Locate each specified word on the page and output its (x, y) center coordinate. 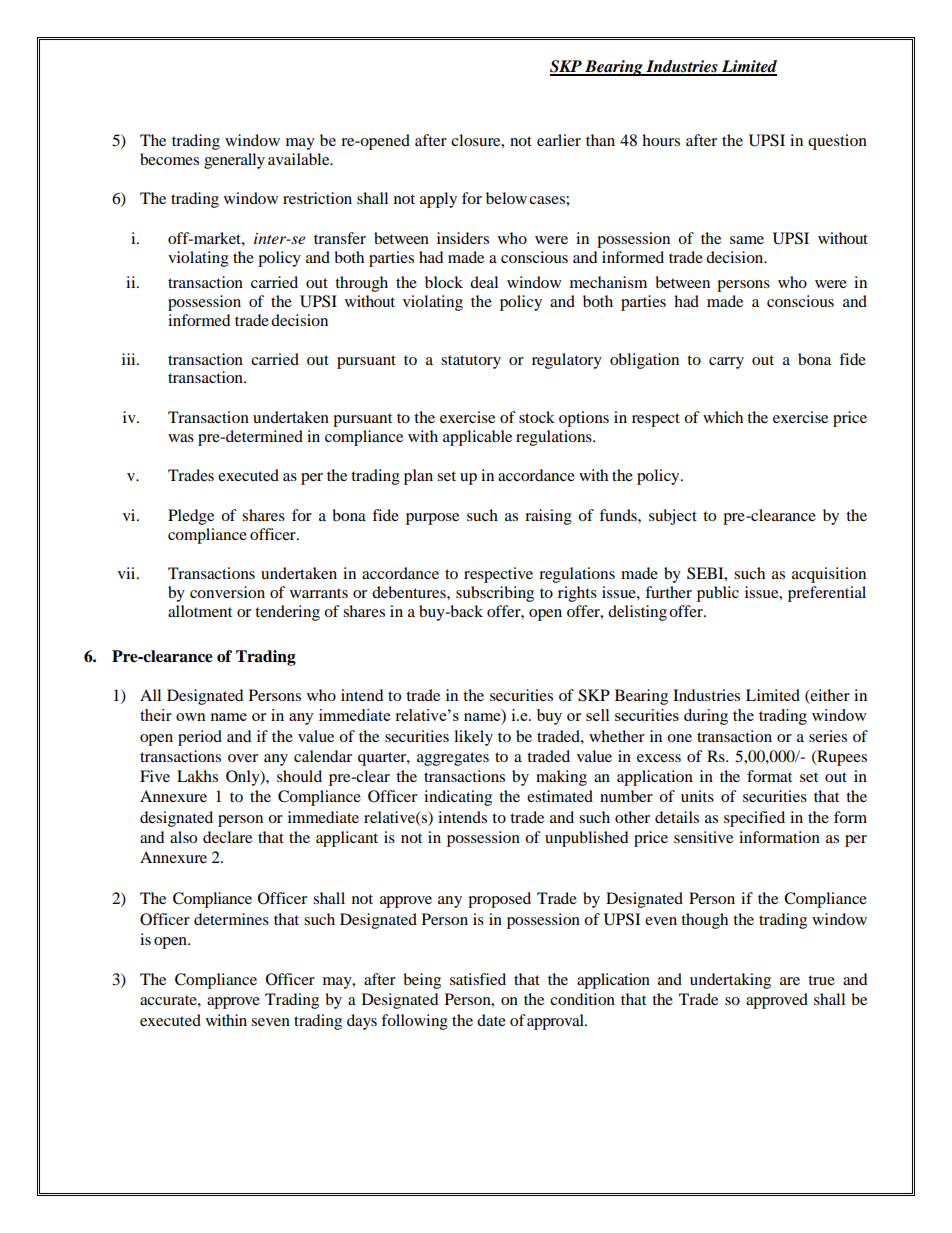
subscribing (495, 594)
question (837, 142)
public (718, 594)
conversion (227, 592)
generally (234, 161)
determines (231, 919)
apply (438, 200)
